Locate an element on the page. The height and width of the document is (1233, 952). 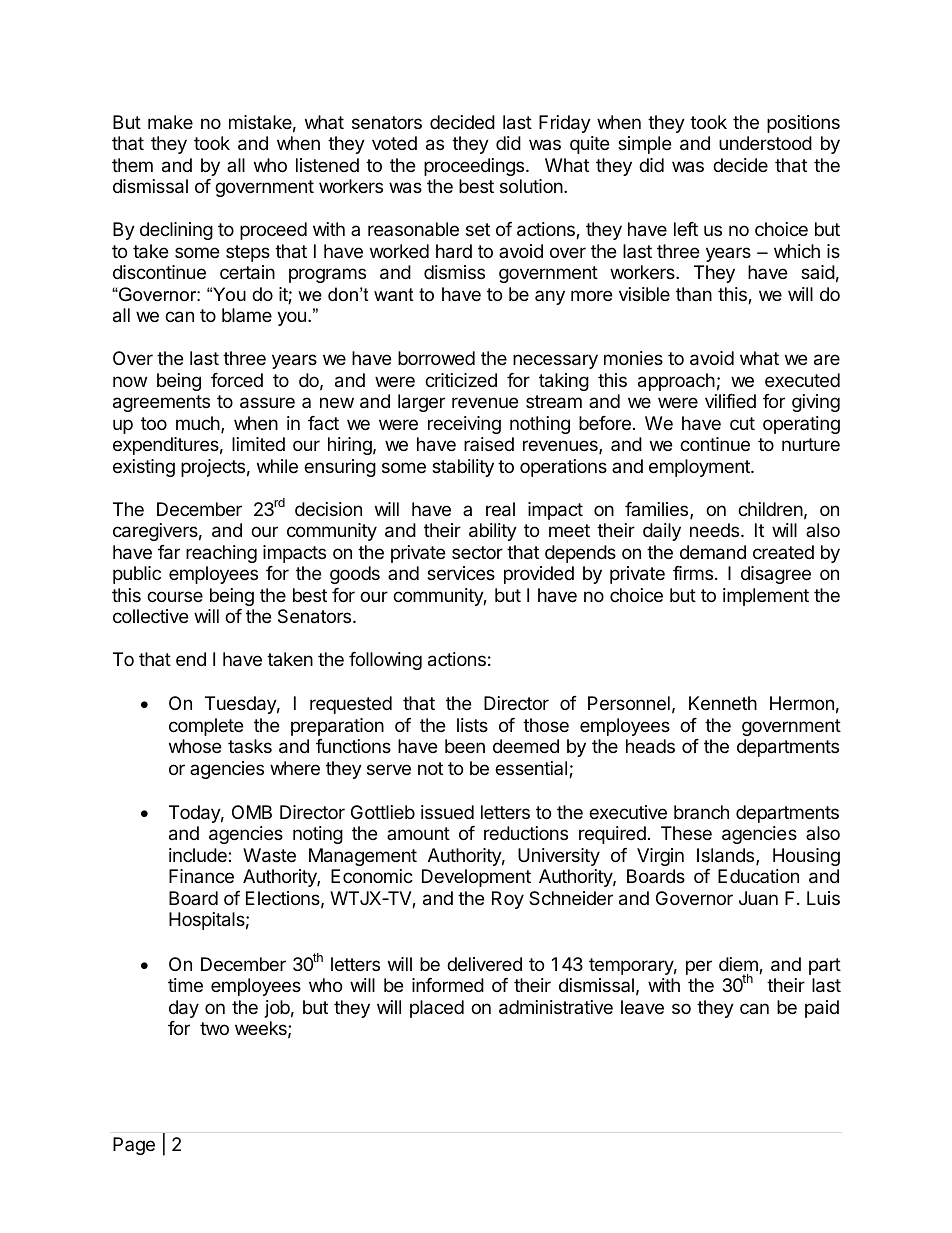
Education is located at coordinates (758, 876).
